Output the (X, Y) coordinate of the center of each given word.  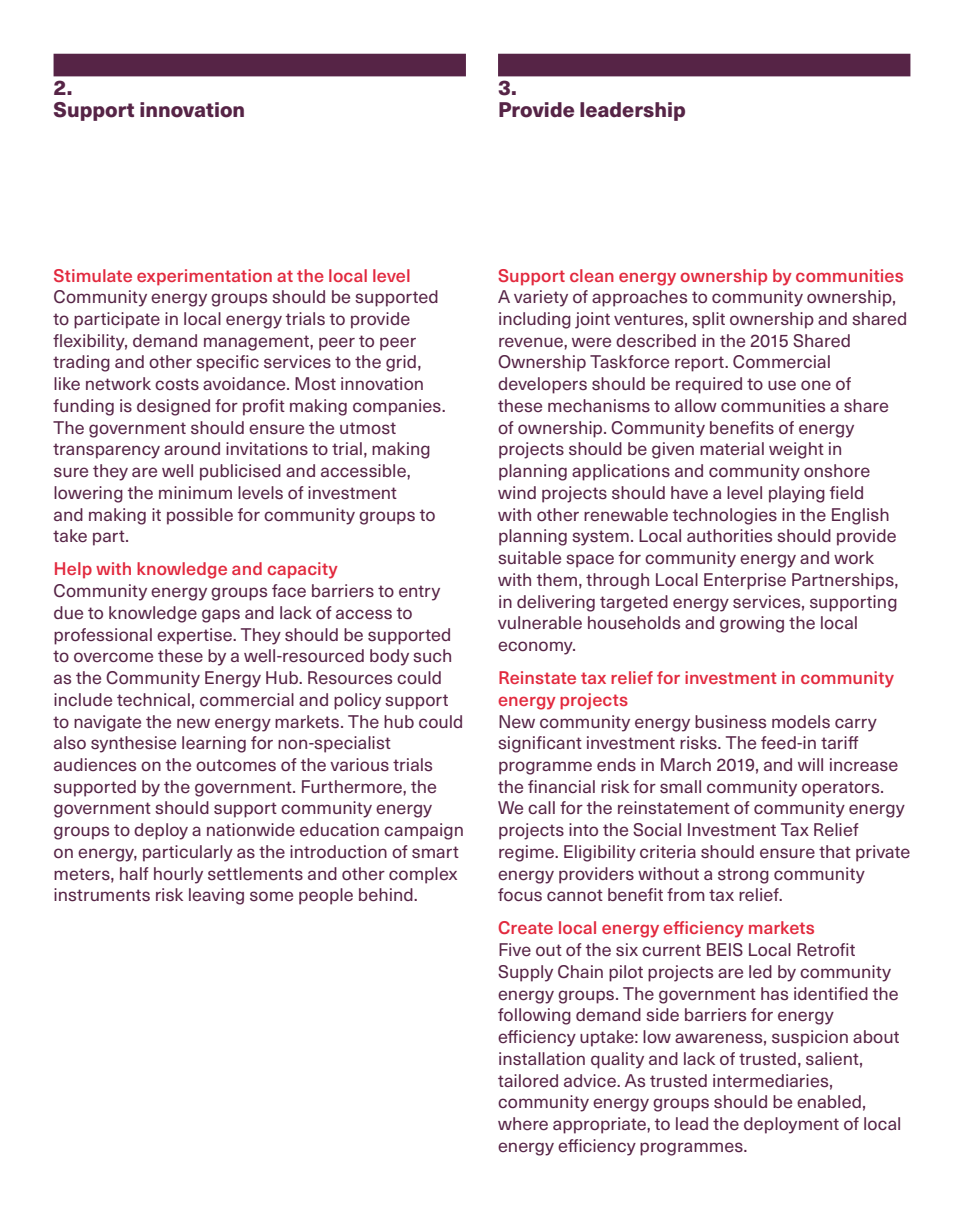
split (708, 320)
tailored (528, 1080)
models (801, 721)
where (523, 1123)
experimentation (204, 277)
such (432, 656)
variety (541, 298)
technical (153, 699)
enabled (829, 1101)
